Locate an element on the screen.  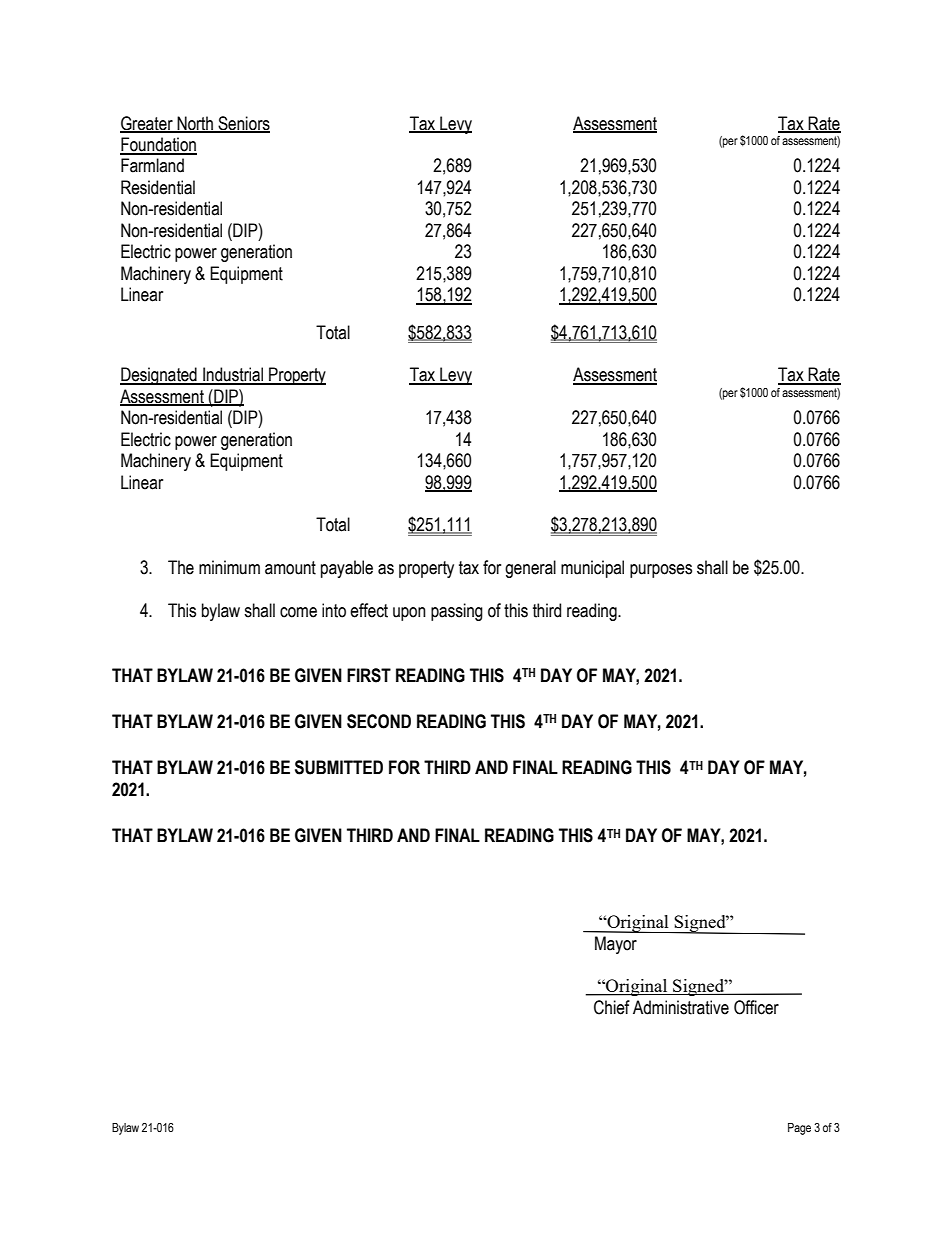
FIRST is located at coordinates (369, 675).
